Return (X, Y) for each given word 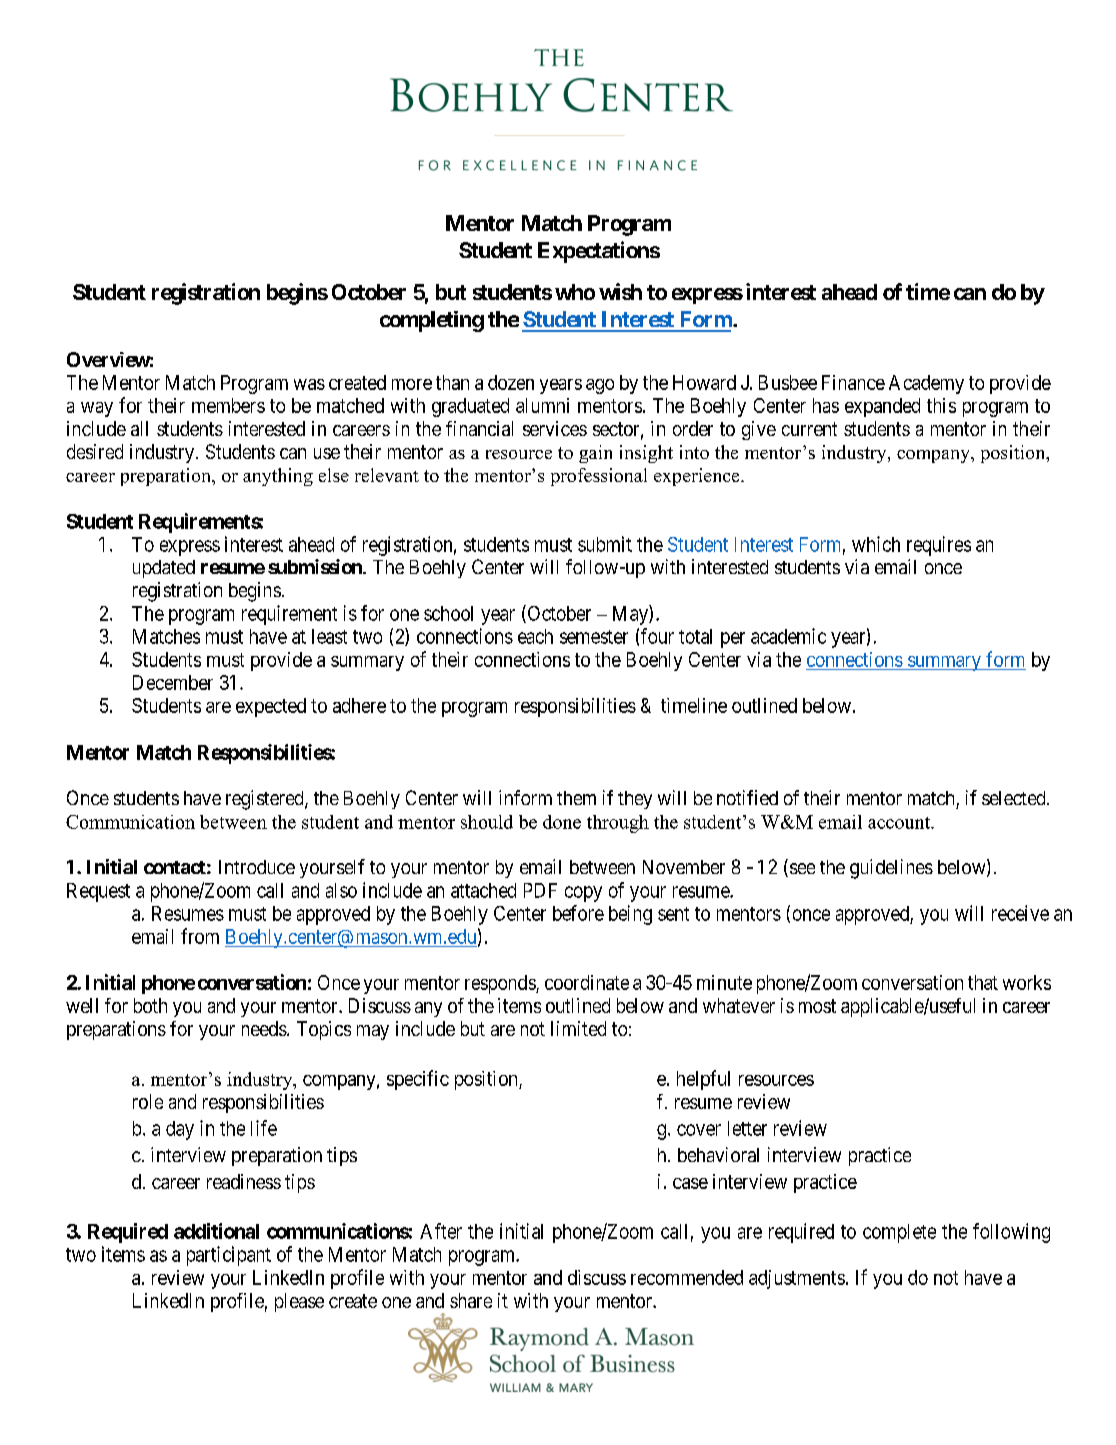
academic (788, 636)
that (983, 982)
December (173, 682)
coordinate (587, 982)
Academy (926, 384)
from (200, 936)
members (228, 405)
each (535, 636)
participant (229, 1256)
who (575, 292)
